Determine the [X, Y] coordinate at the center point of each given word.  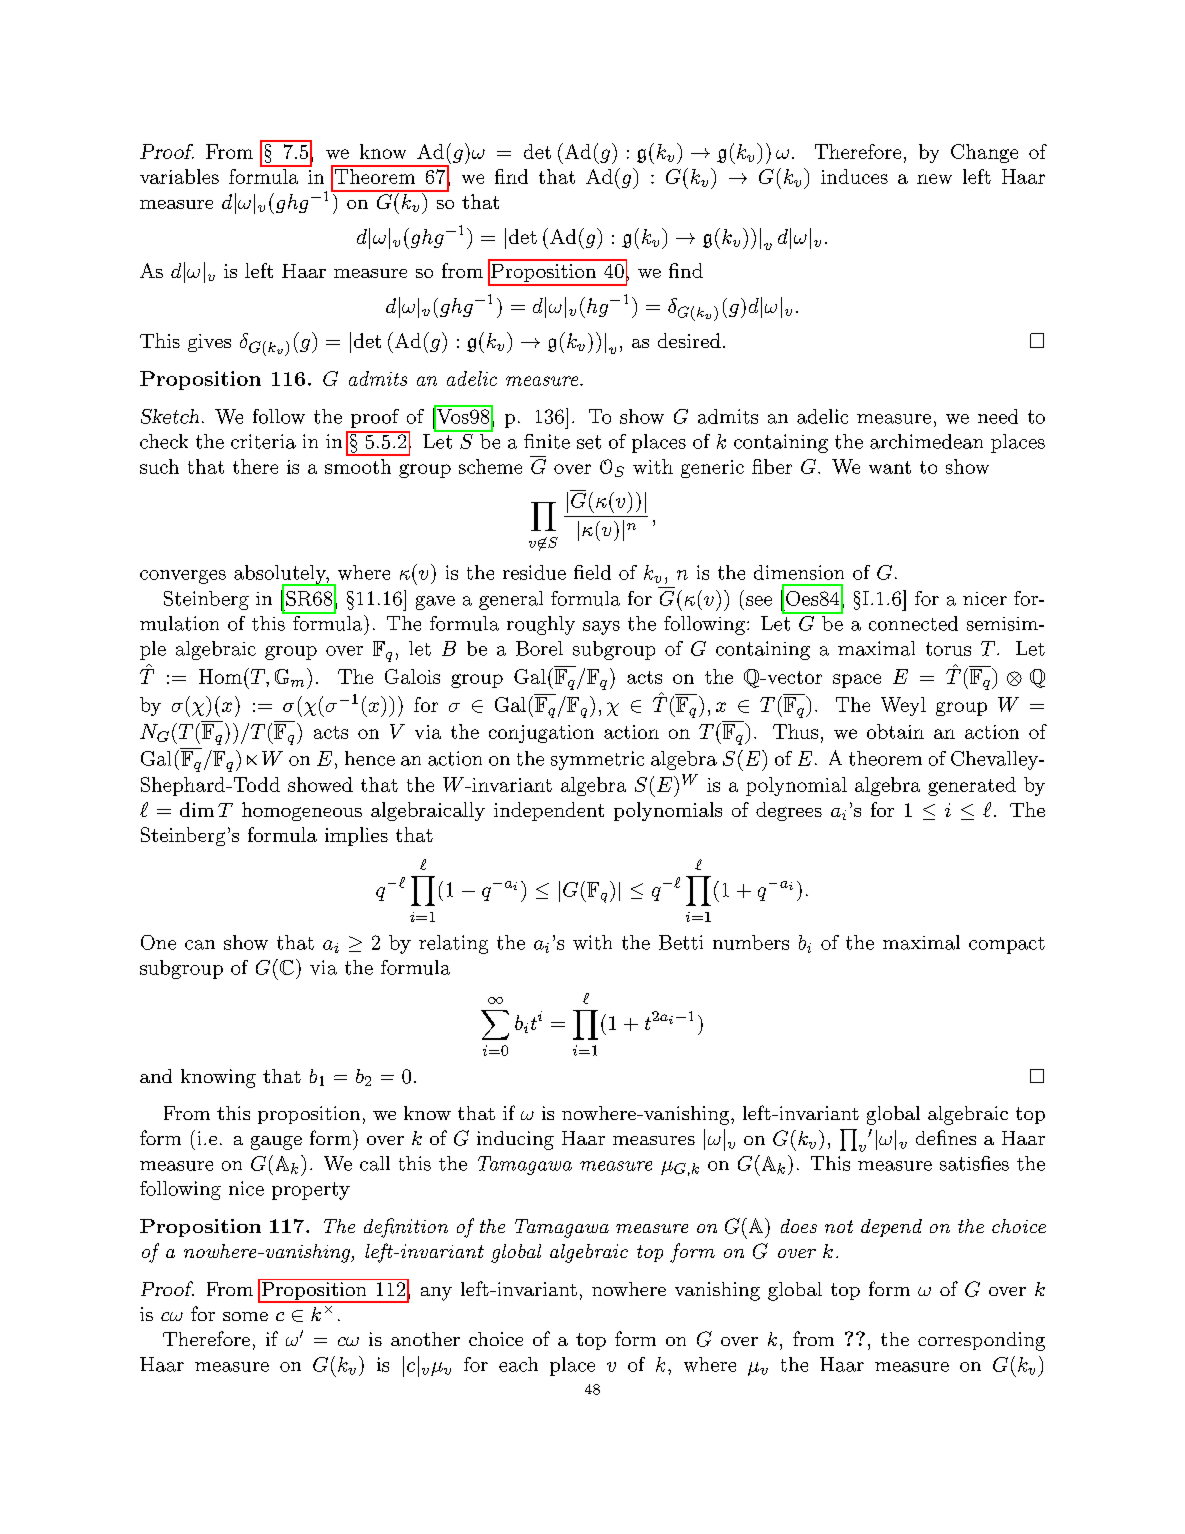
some [245, 1316]
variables [179, 176]
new [934, 179]
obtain [895, 731]
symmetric [597, 760]
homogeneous [302, 811]
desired [689, 340]
